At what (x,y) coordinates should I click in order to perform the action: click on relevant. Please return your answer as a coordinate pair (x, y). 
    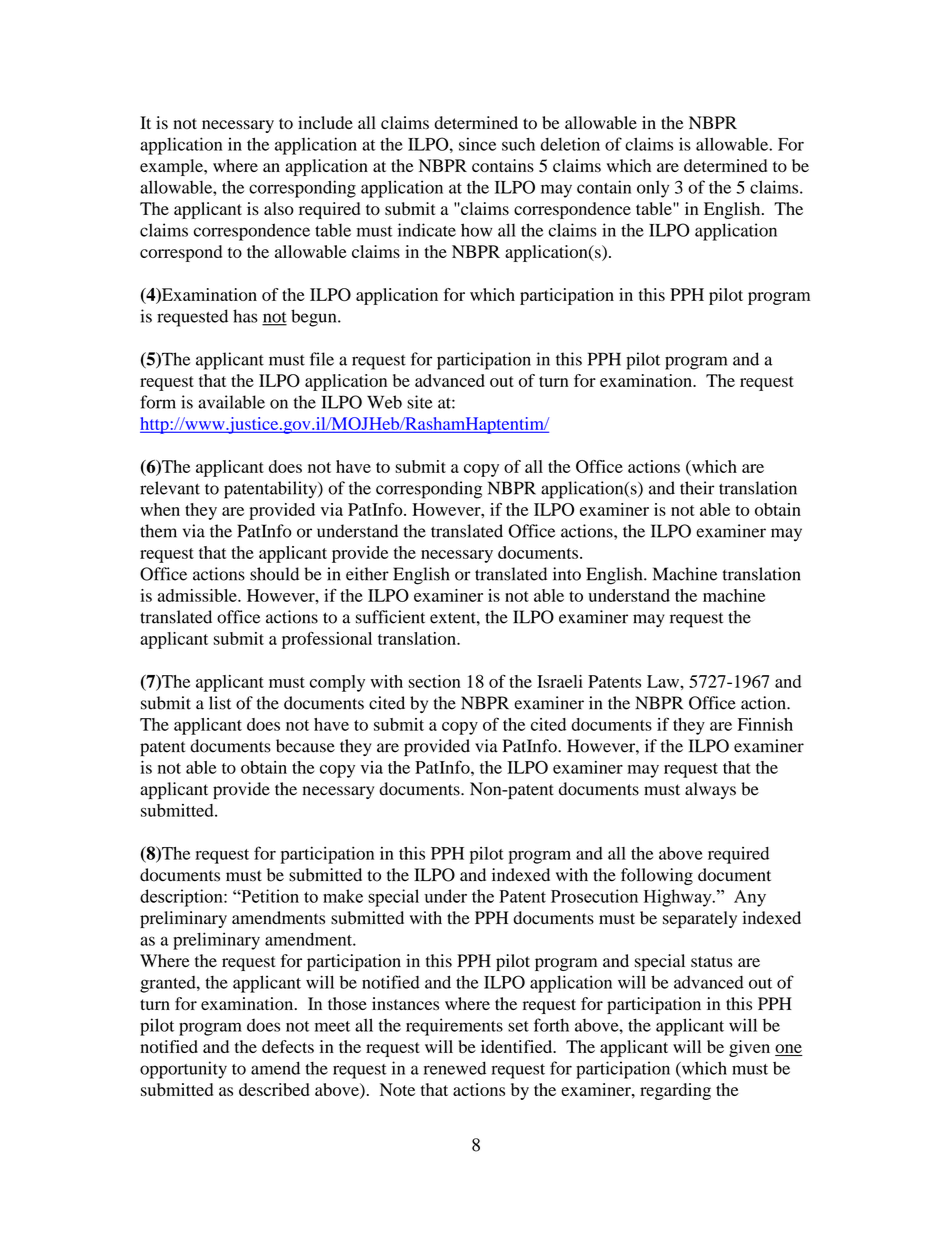
    Looking at the image, I should click on (170, 488).
